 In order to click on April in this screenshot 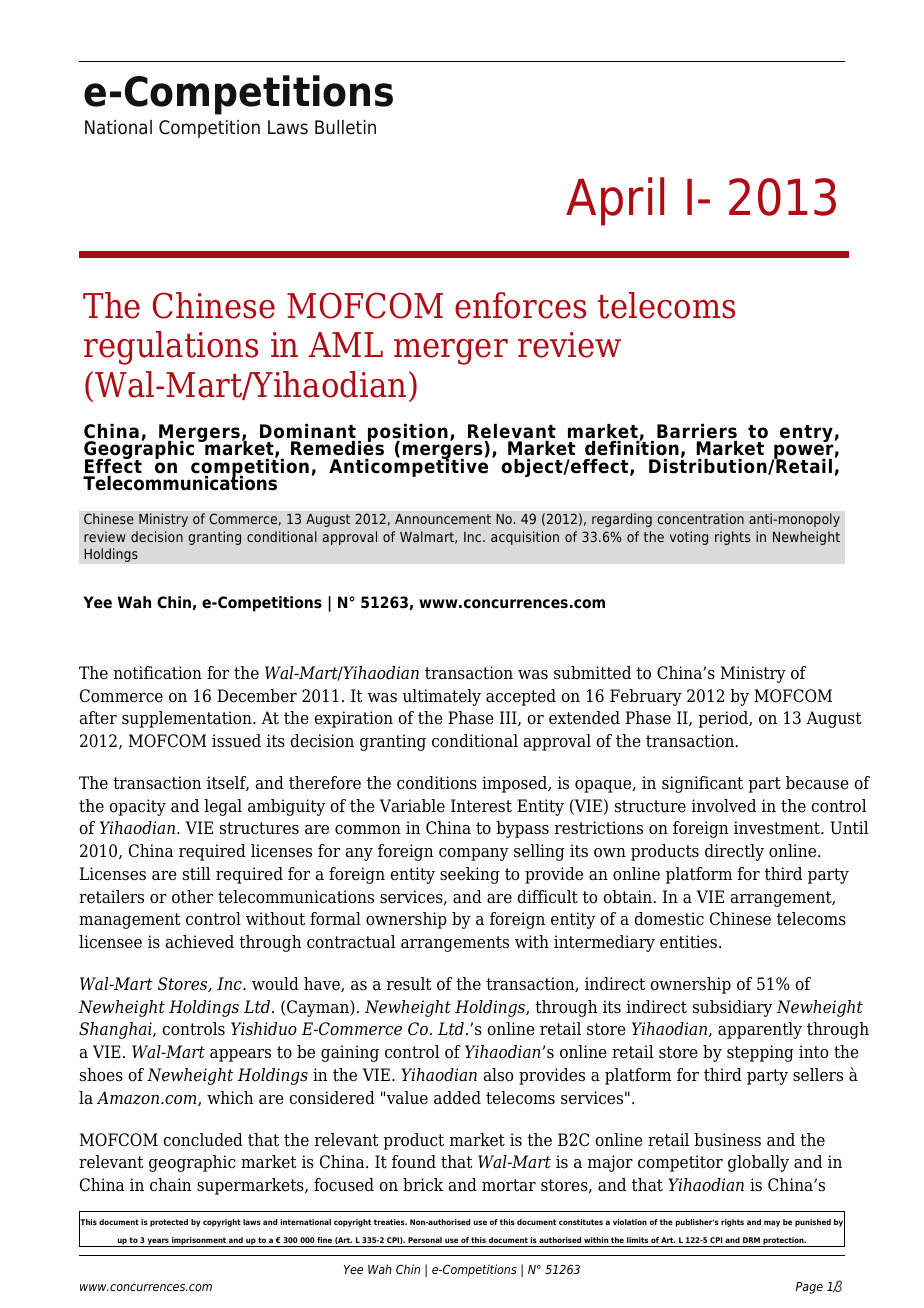, I will do `click(615, 201)`.
